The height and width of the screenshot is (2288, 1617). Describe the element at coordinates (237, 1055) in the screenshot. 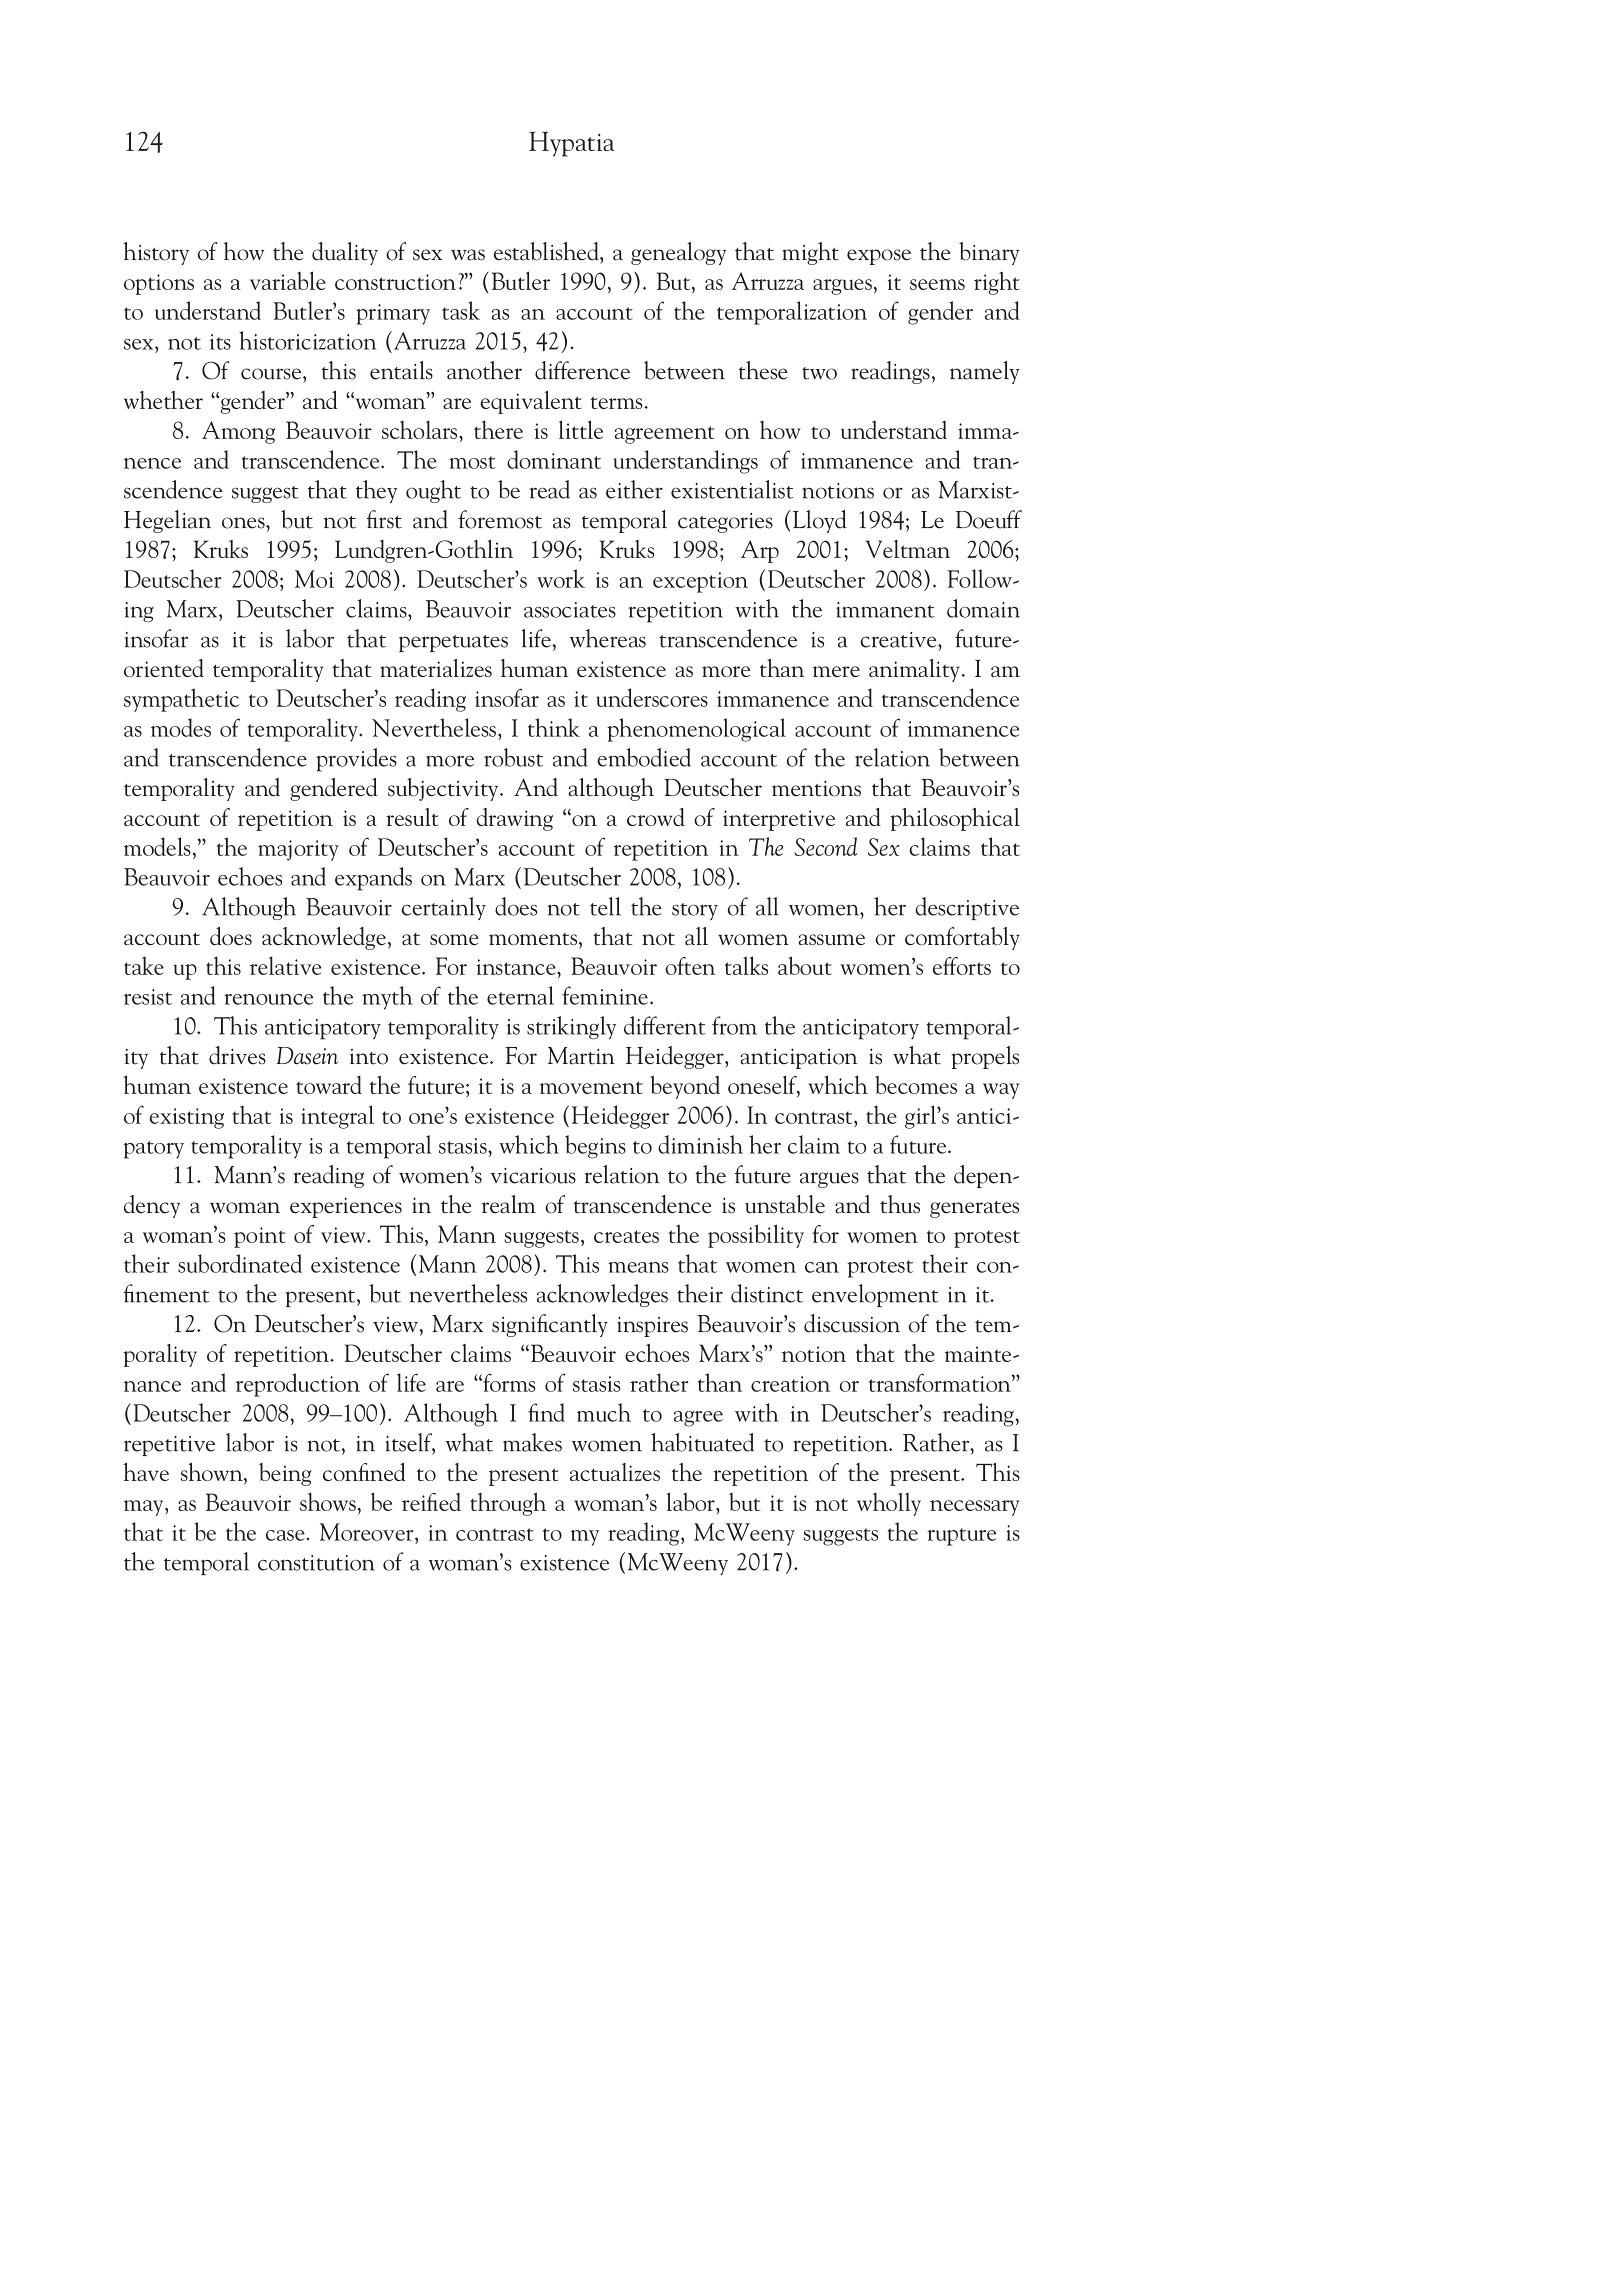

I see `drives` at that location.
